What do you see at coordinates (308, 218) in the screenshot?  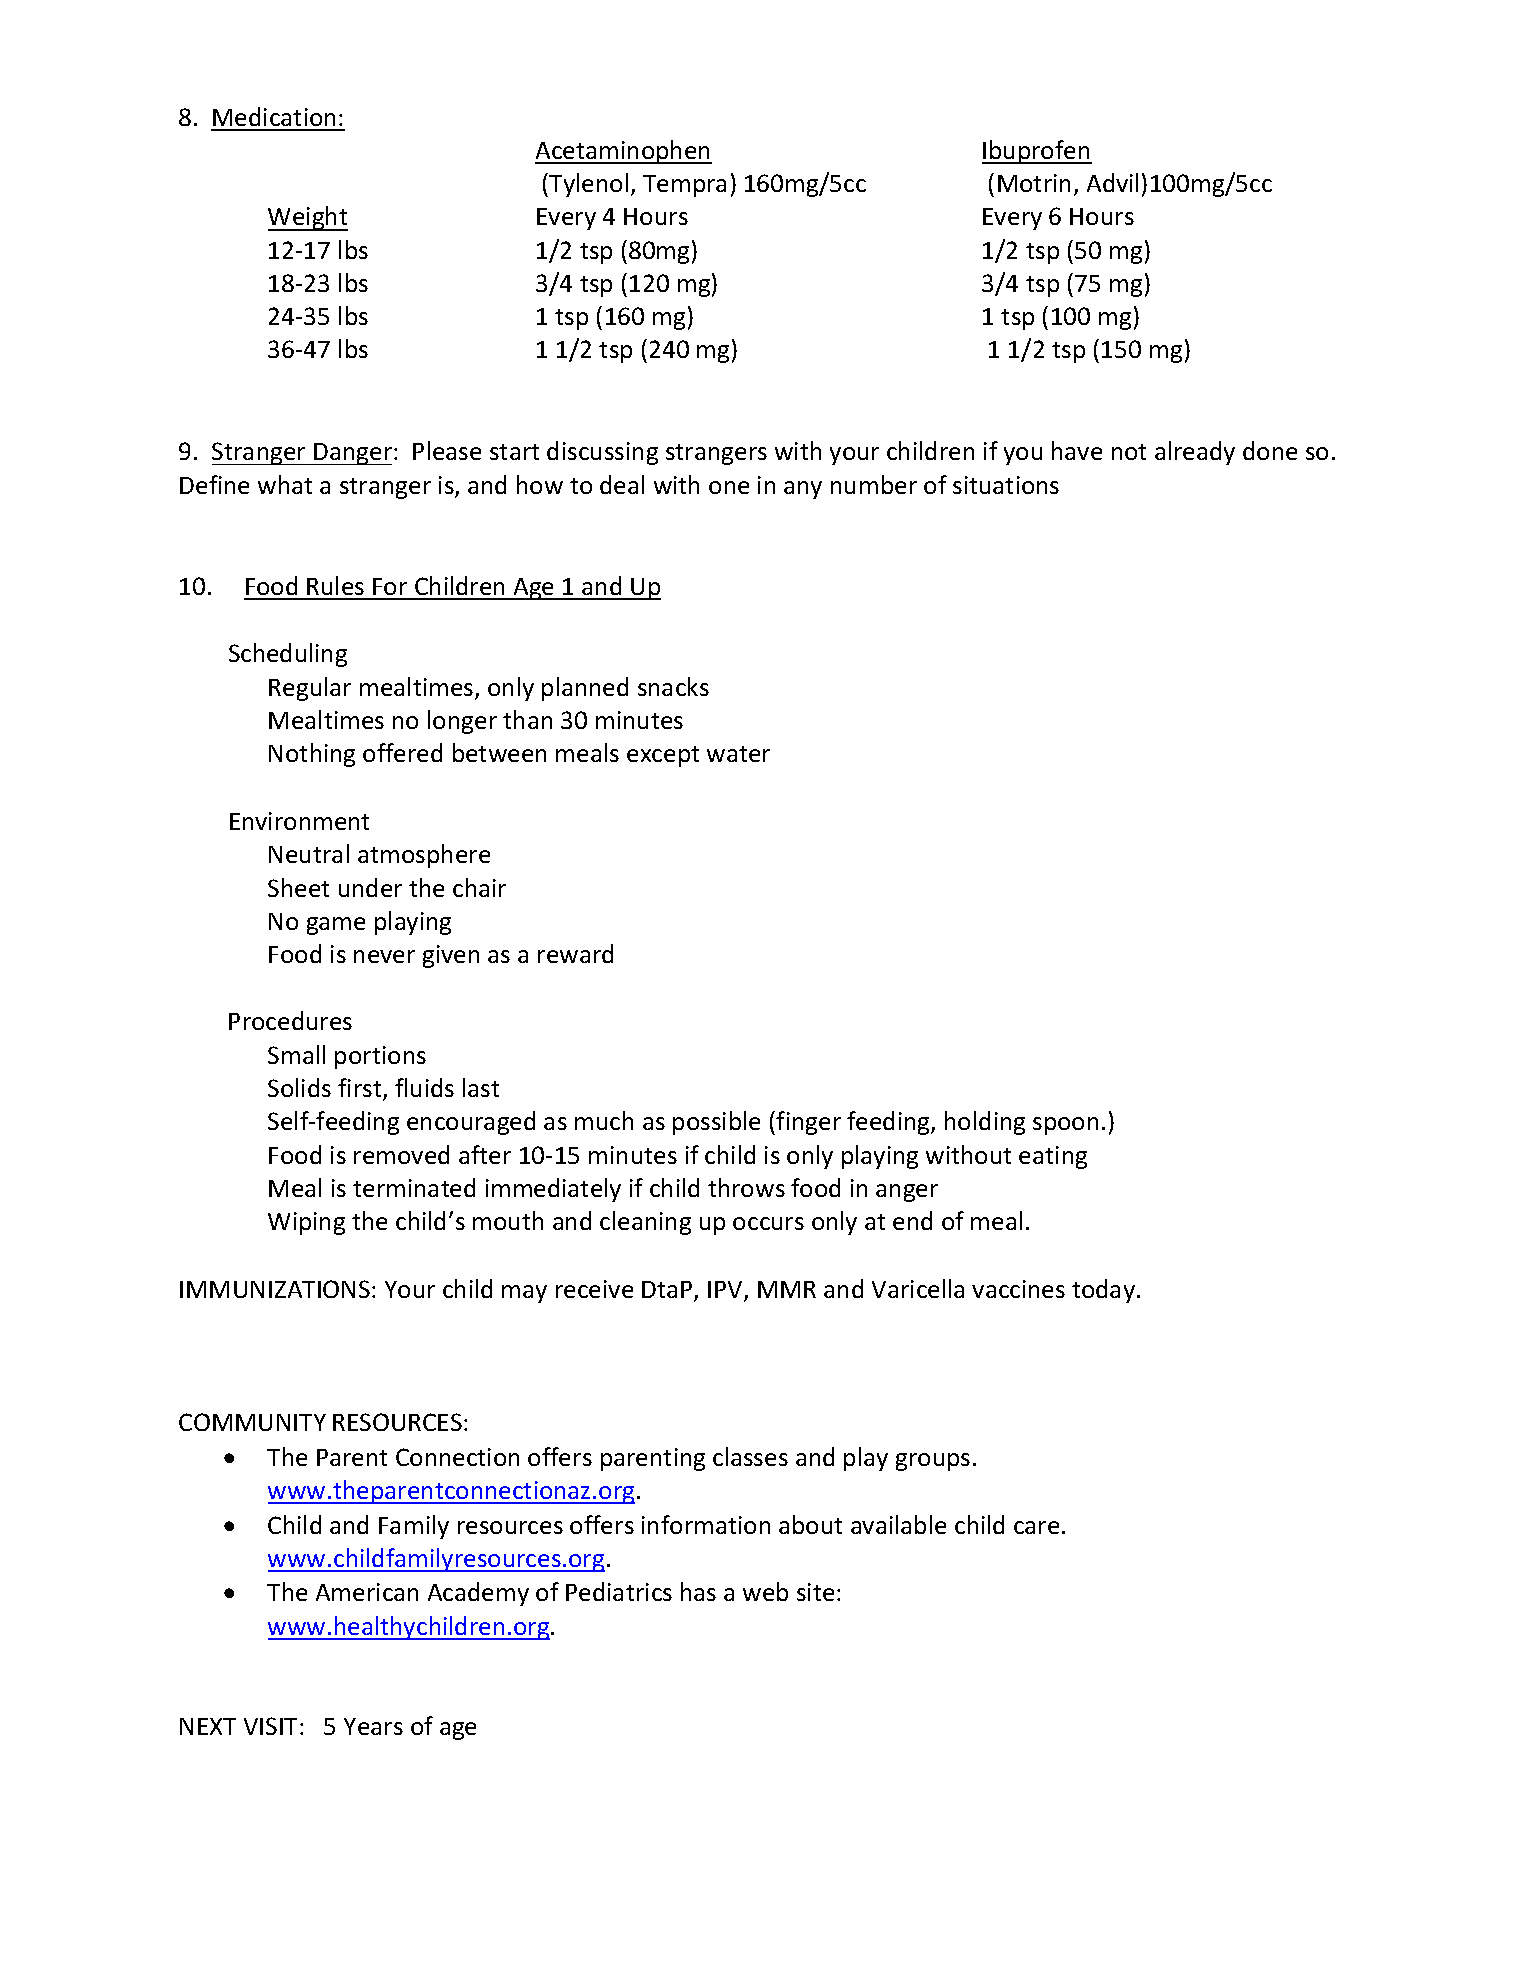 I see `Weight` at bounding box center [308, 218].
